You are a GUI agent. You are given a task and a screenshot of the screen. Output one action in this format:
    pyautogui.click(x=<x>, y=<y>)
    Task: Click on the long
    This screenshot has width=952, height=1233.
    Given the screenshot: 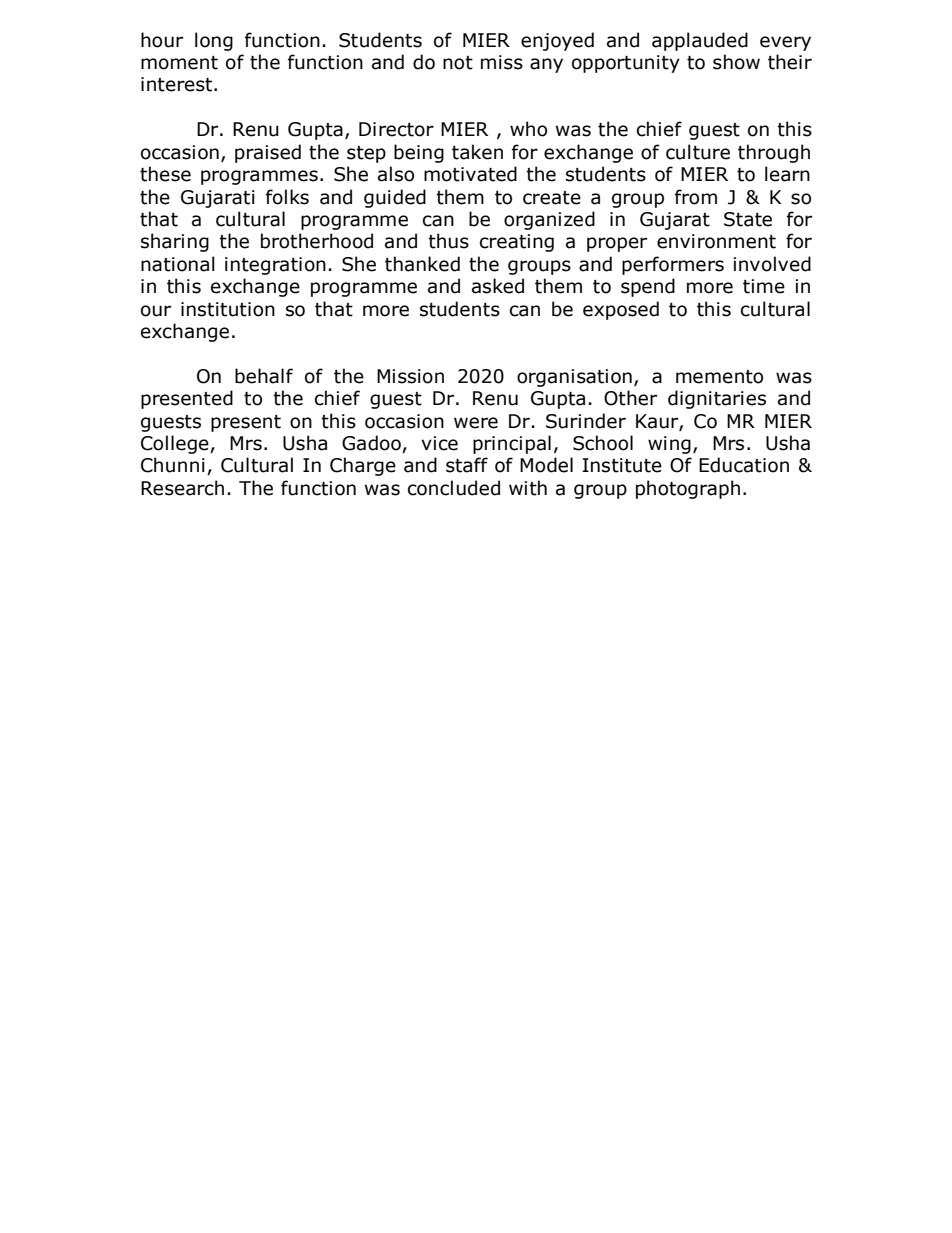 What is the action you would take?
    pyautogui.click(x=214, y=41)
